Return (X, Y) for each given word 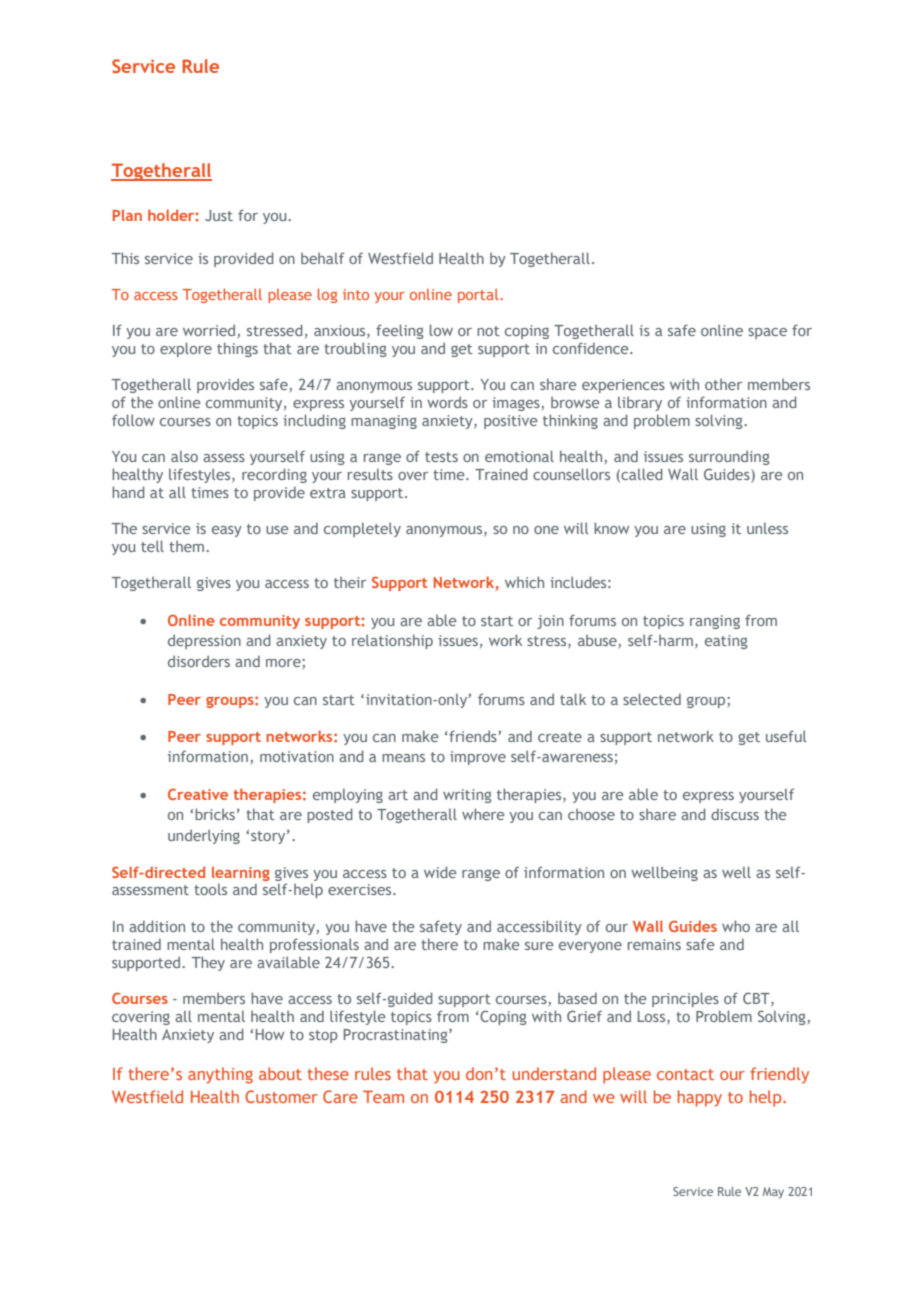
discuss (735, 814)
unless (767, 528)
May (773, 1193)
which (524, 582)
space (767, 333)
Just (219, 215)
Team (383, 1096)
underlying (204, 836)
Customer (281, 1096)
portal (479, 296)
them (186, 546)
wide (440, 872)
